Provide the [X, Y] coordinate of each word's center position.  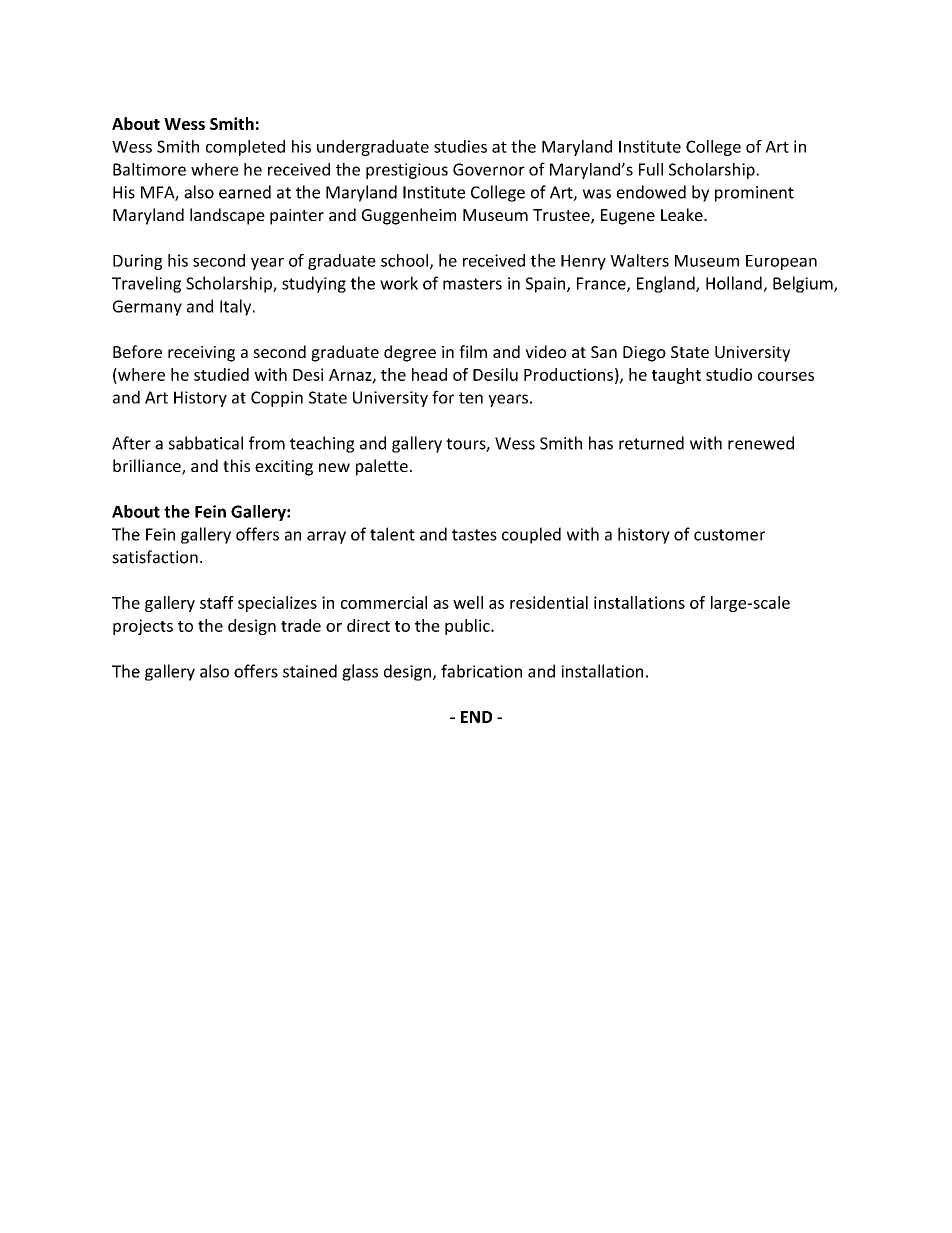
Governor [489, 169]
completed [245, 148]
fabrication [481, 671]
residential [549, 602]
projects [143, 627]
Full [651, 169]
